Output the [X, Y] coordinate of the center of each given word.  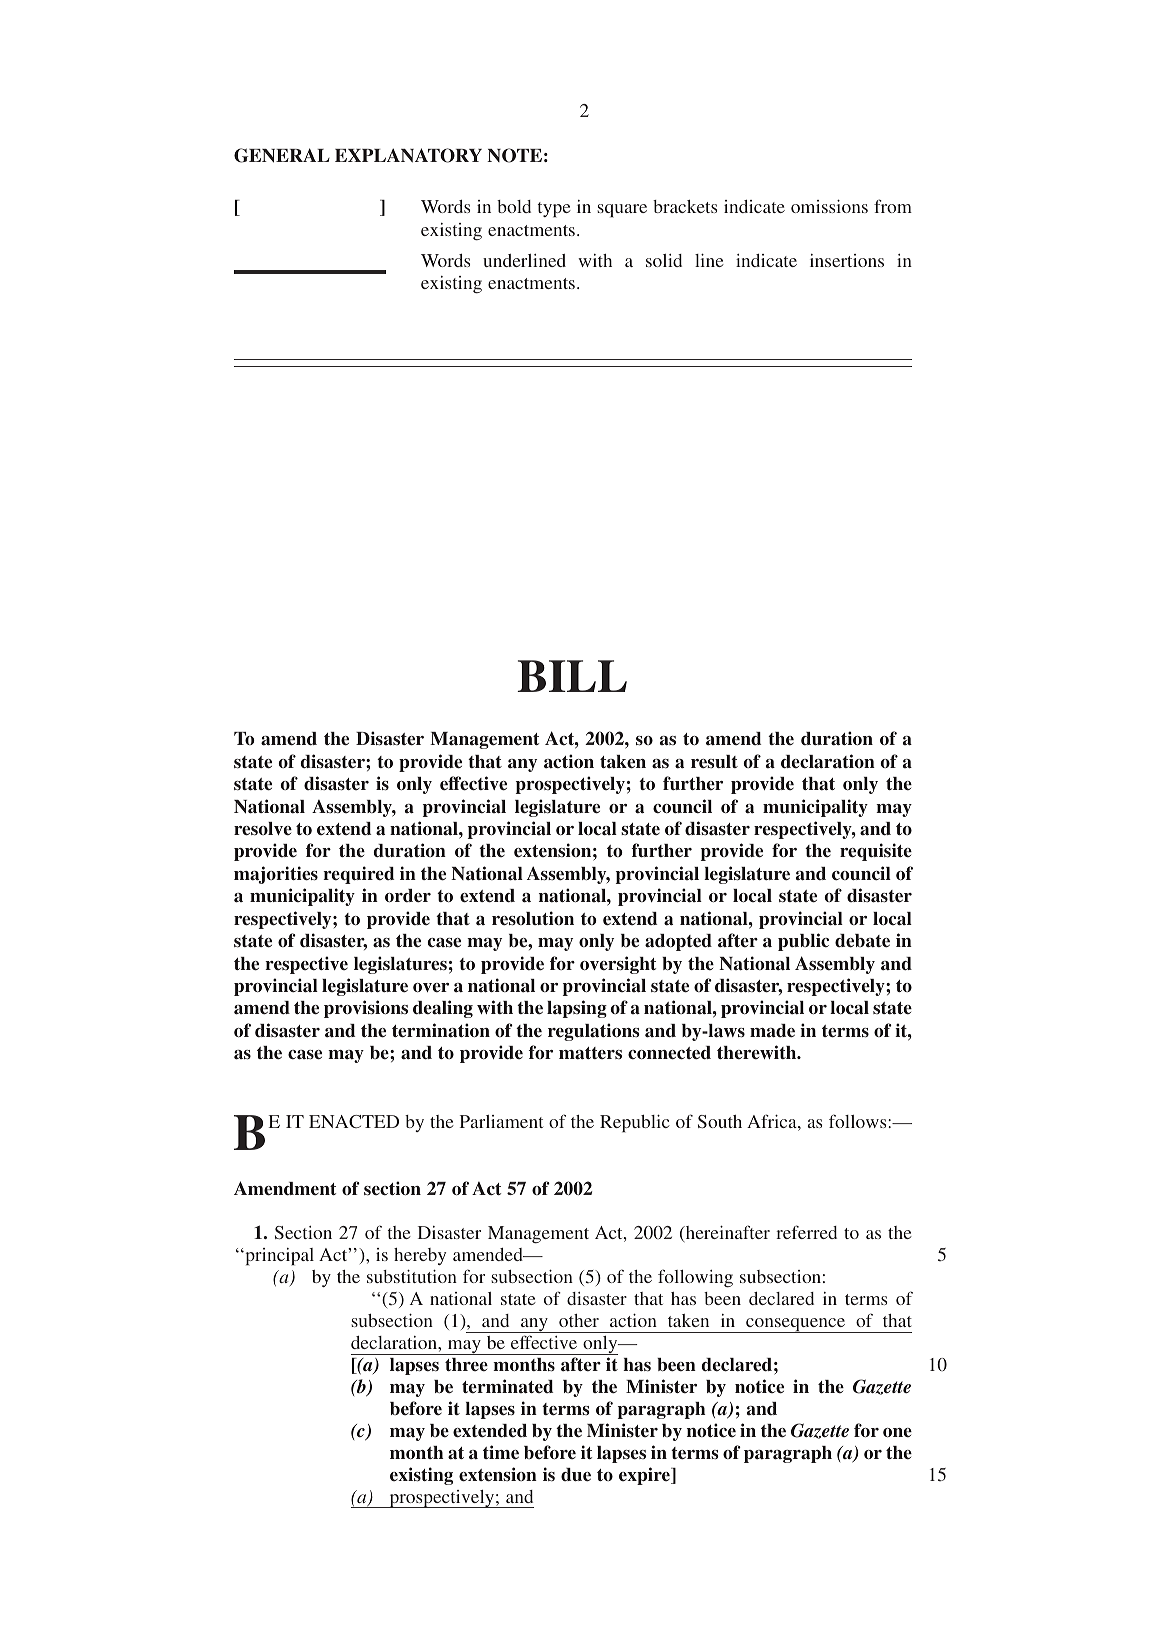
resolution [533, 918]
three [466, 1364]
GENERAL [282, 155]
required [358, 875]
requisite [876, 852]
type [554, 210]
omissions [829, 206]
